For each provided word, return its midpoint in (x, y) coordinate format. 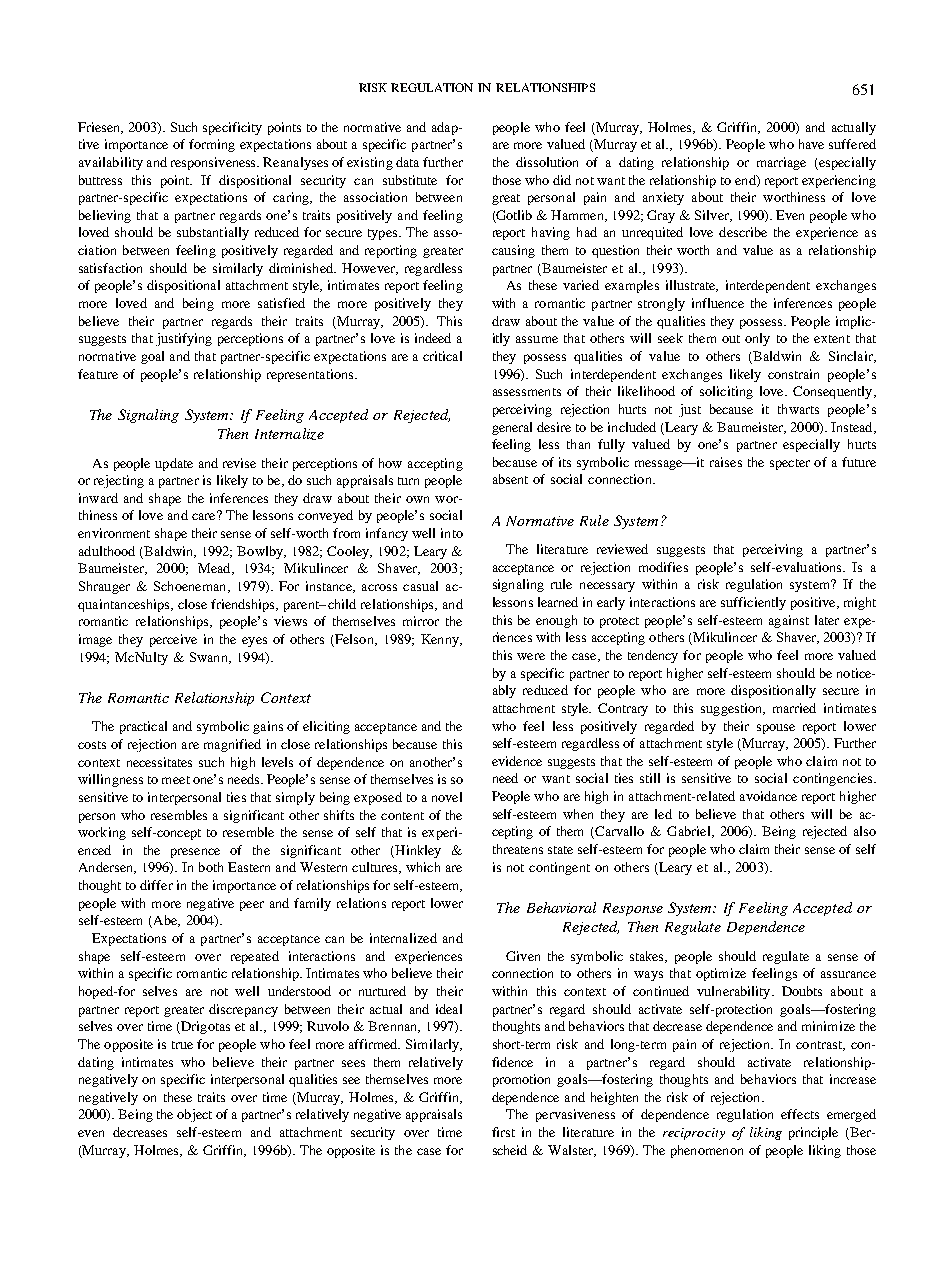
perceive (173, 640)
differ (156, 885)
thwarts (798, 409)
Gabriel (690, 832)
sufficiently (753, 603)
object (194, 1115)
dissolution (547, 162)
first (503, 1132)
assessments (527, 392)
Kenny (441, 640)
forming (212, 145)
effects (800, 1114)
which (423, 867)
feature (98, 374)
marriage (781, 163)
